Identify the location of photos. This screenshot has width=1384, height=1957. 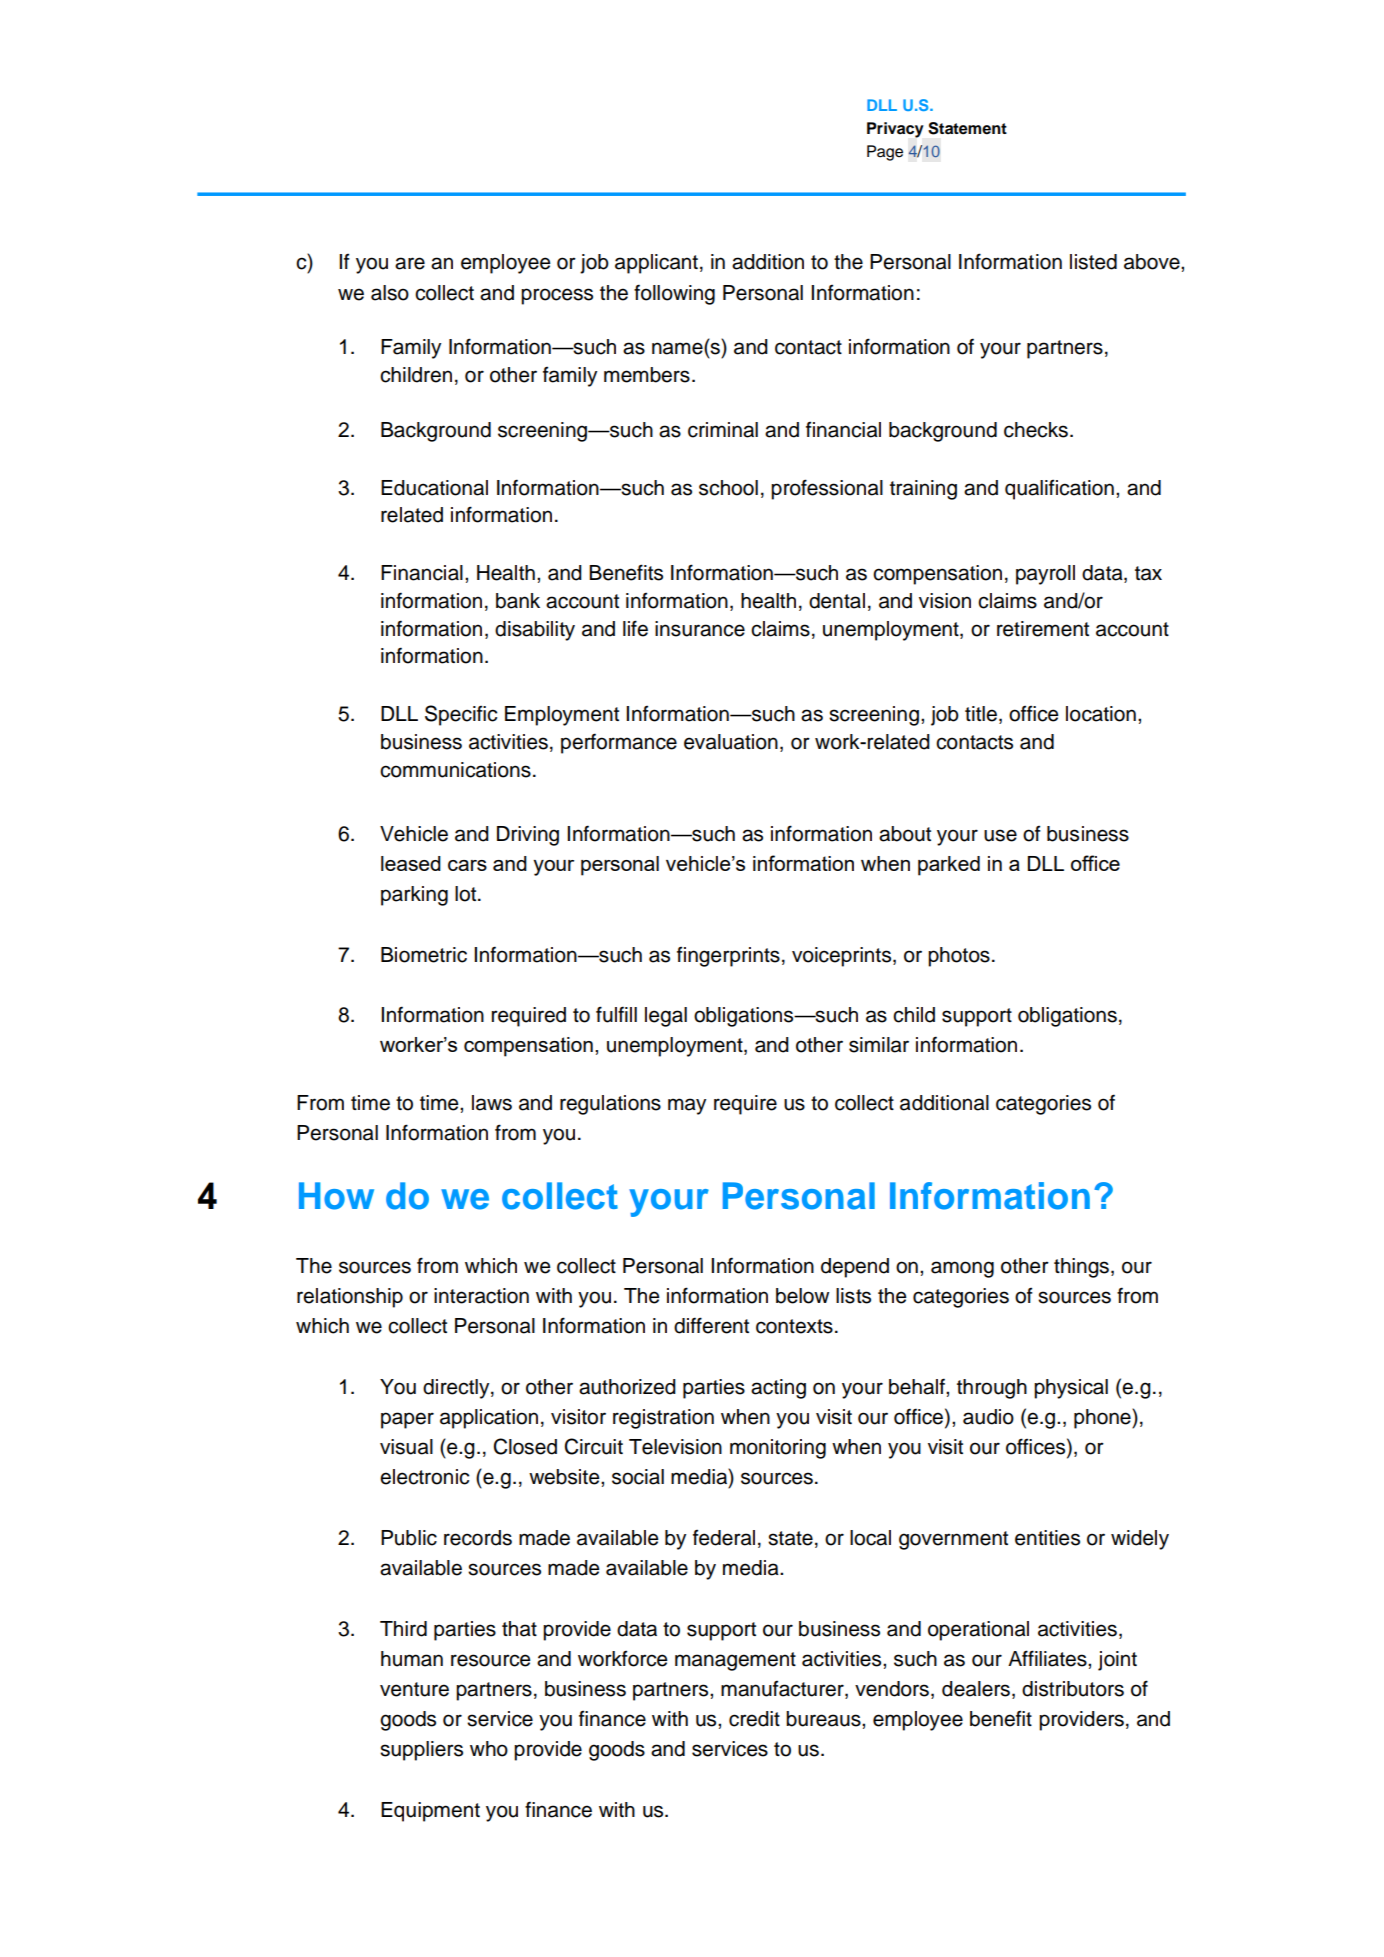
(959, 957).
